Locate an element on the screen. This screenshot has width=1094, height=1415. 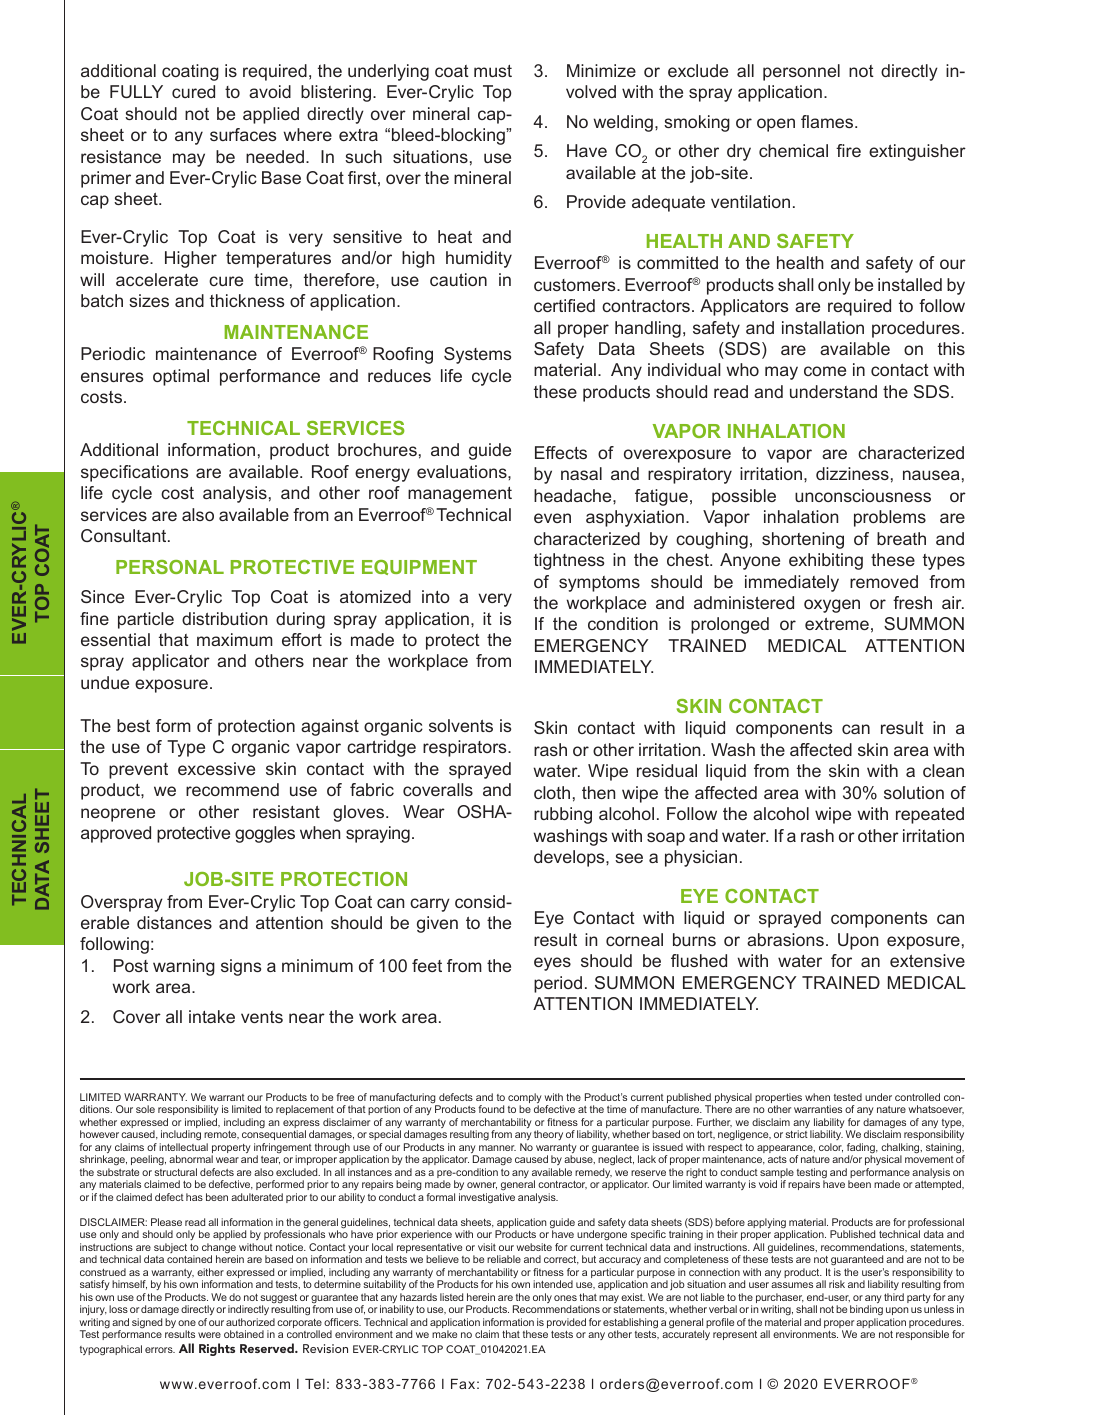
surfaces is located at coordinates (243, 134).
